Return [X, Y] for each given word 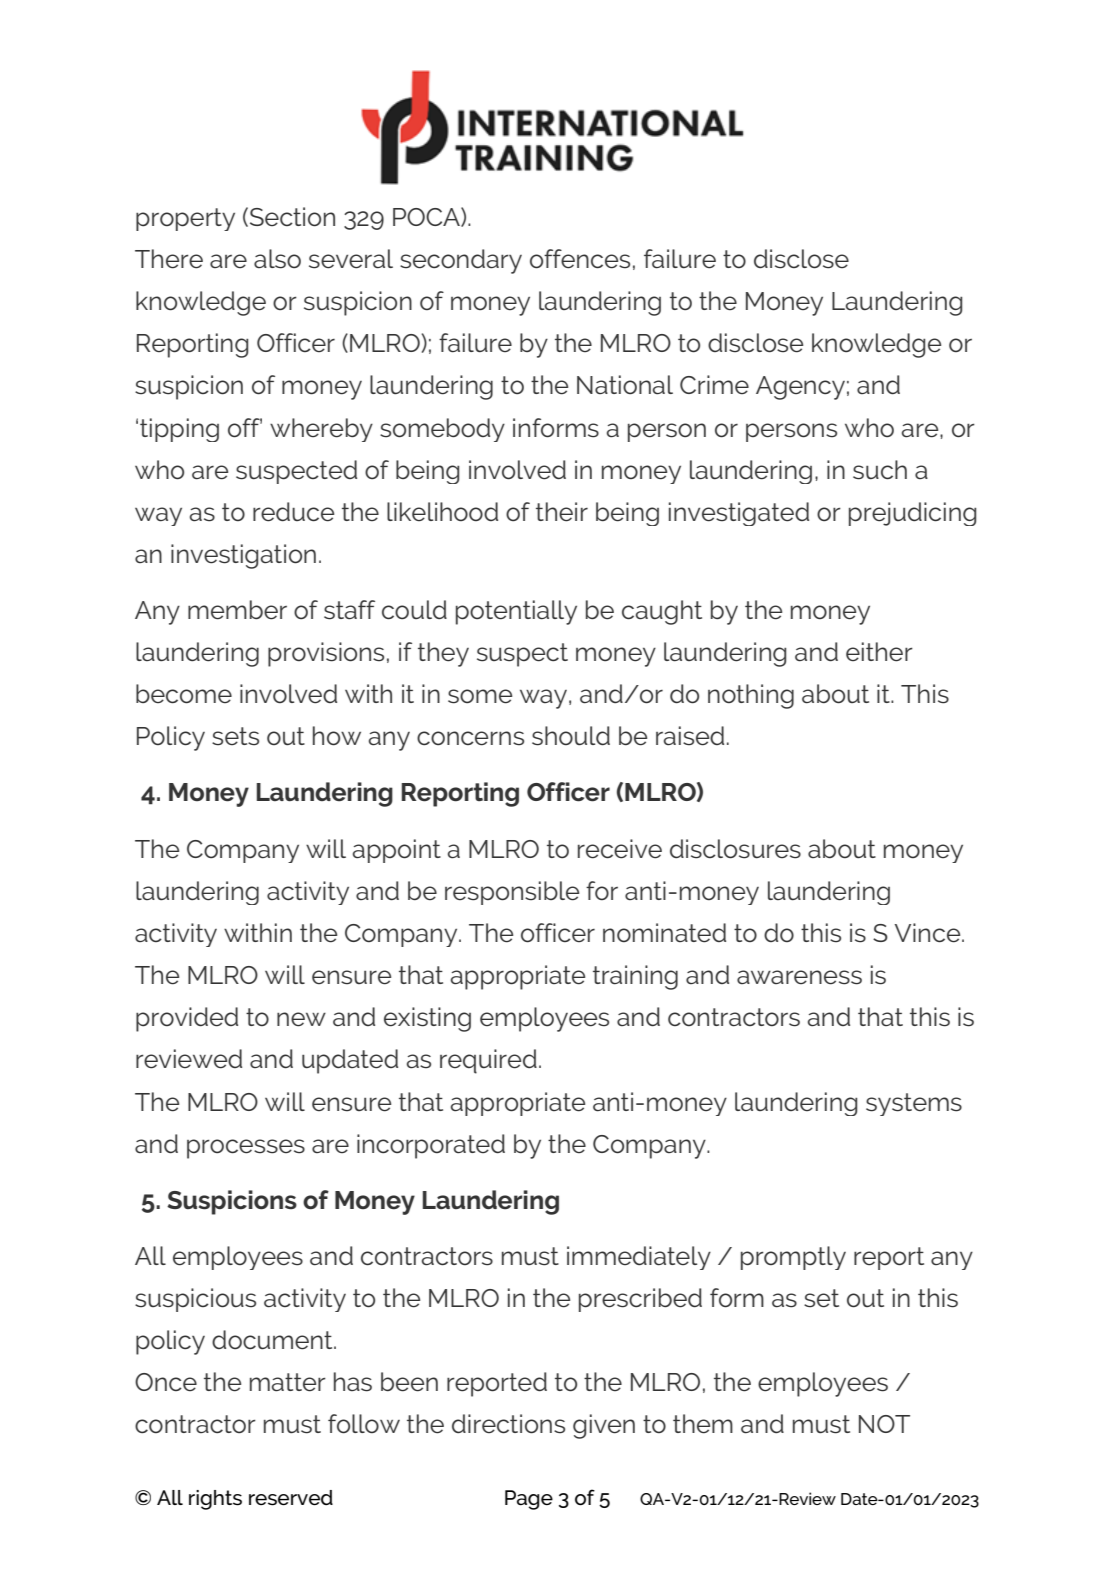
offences [580, 259]
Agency [800, 388]
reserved [291, 1498]
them [703, 1424]
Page [529, 1500]
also [277, 259]
